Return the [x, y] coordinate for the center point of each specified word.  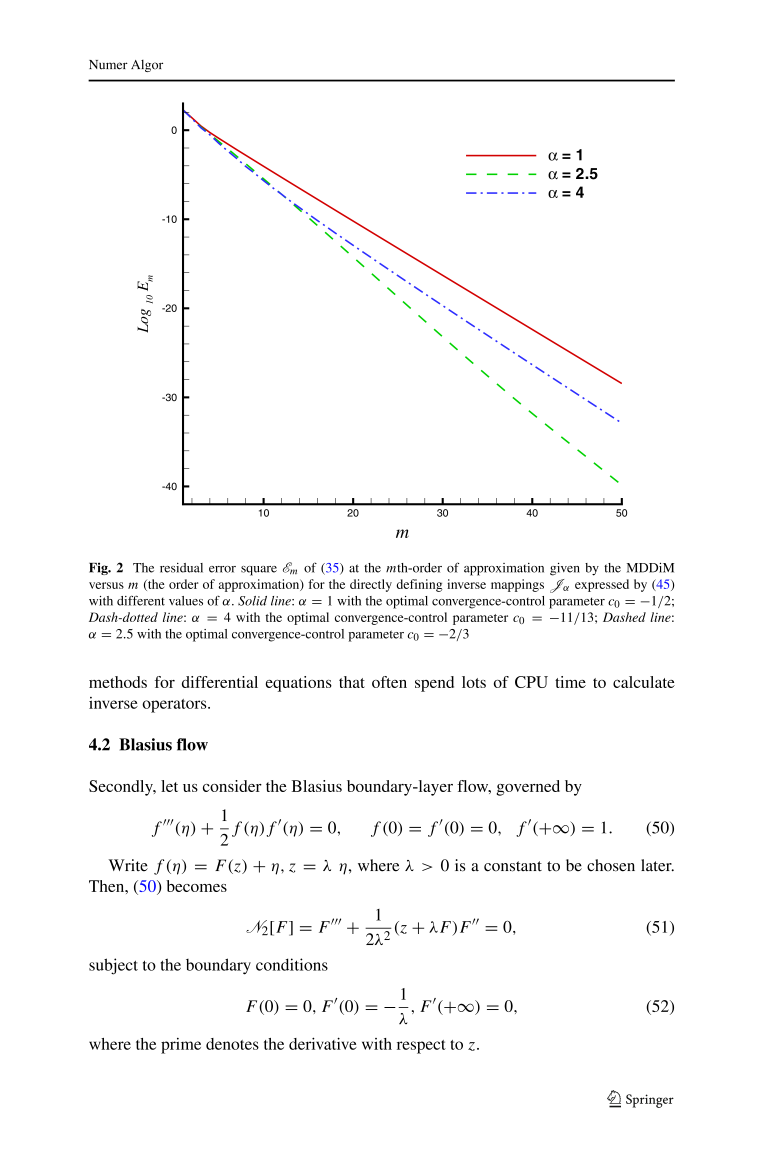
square [259, 571]
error [222, 569]
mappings [517, 585]
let [169, 786]
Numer [108, 65]
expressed [602, 585]
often [389, 682]
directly [371, 585]
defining [419, 585]
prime [181, 1046]
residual [181, 568]
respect [421, 1047]
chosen [611, 865]
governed [528, 788]
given [565, 569]
